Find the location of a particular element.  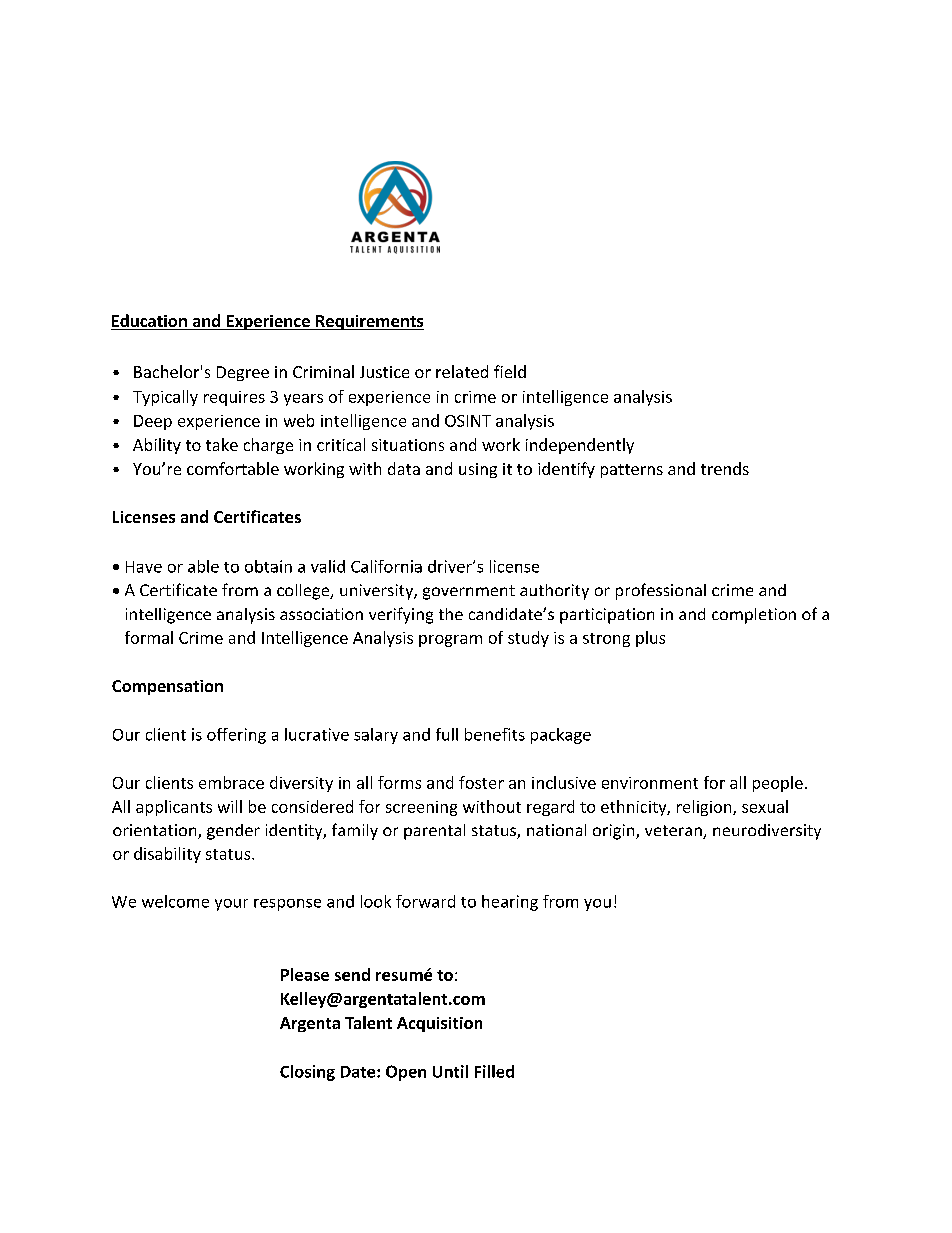

Degree is located at coordinates (243, 373).
